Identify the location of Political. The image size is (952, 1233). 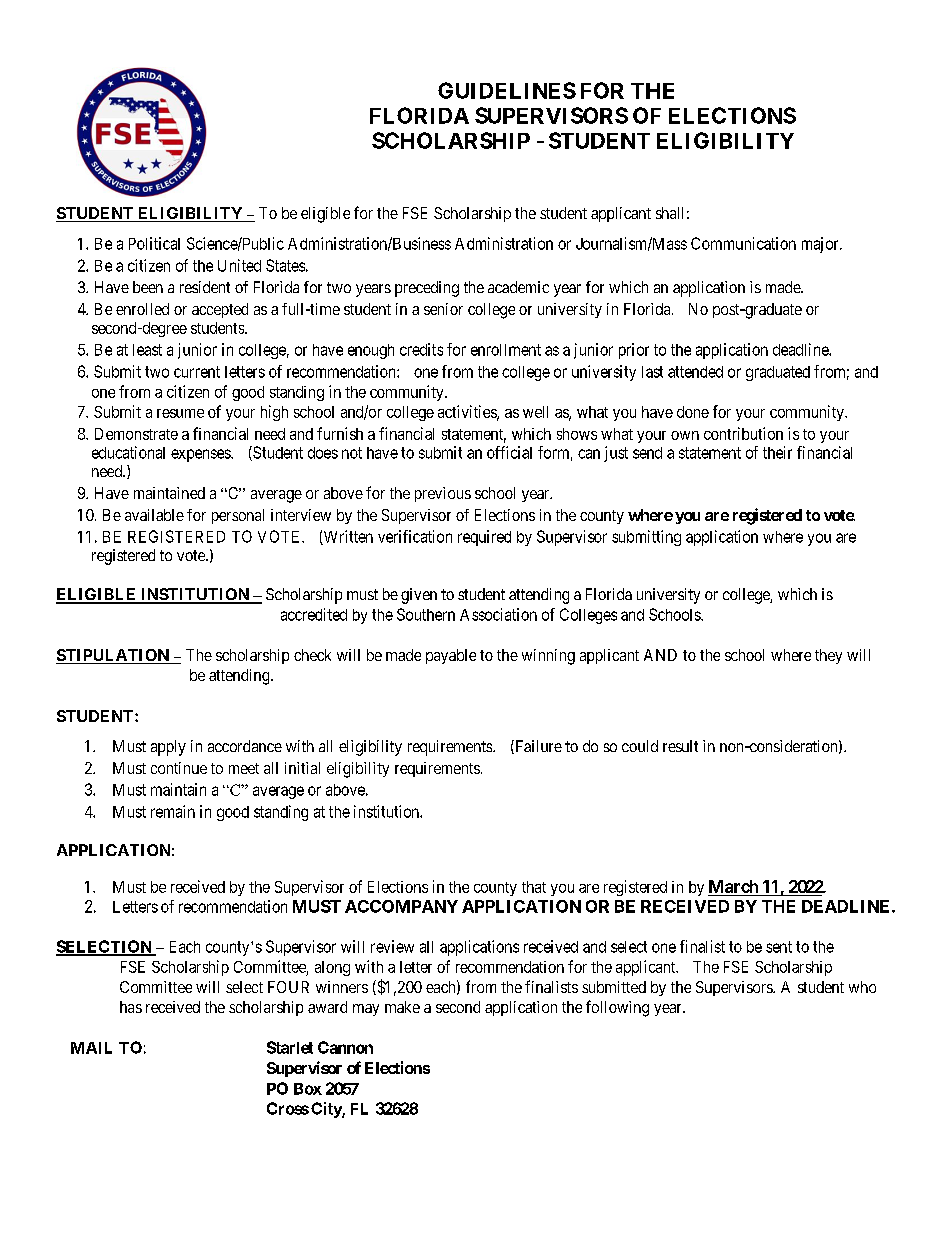
(154, 243).
